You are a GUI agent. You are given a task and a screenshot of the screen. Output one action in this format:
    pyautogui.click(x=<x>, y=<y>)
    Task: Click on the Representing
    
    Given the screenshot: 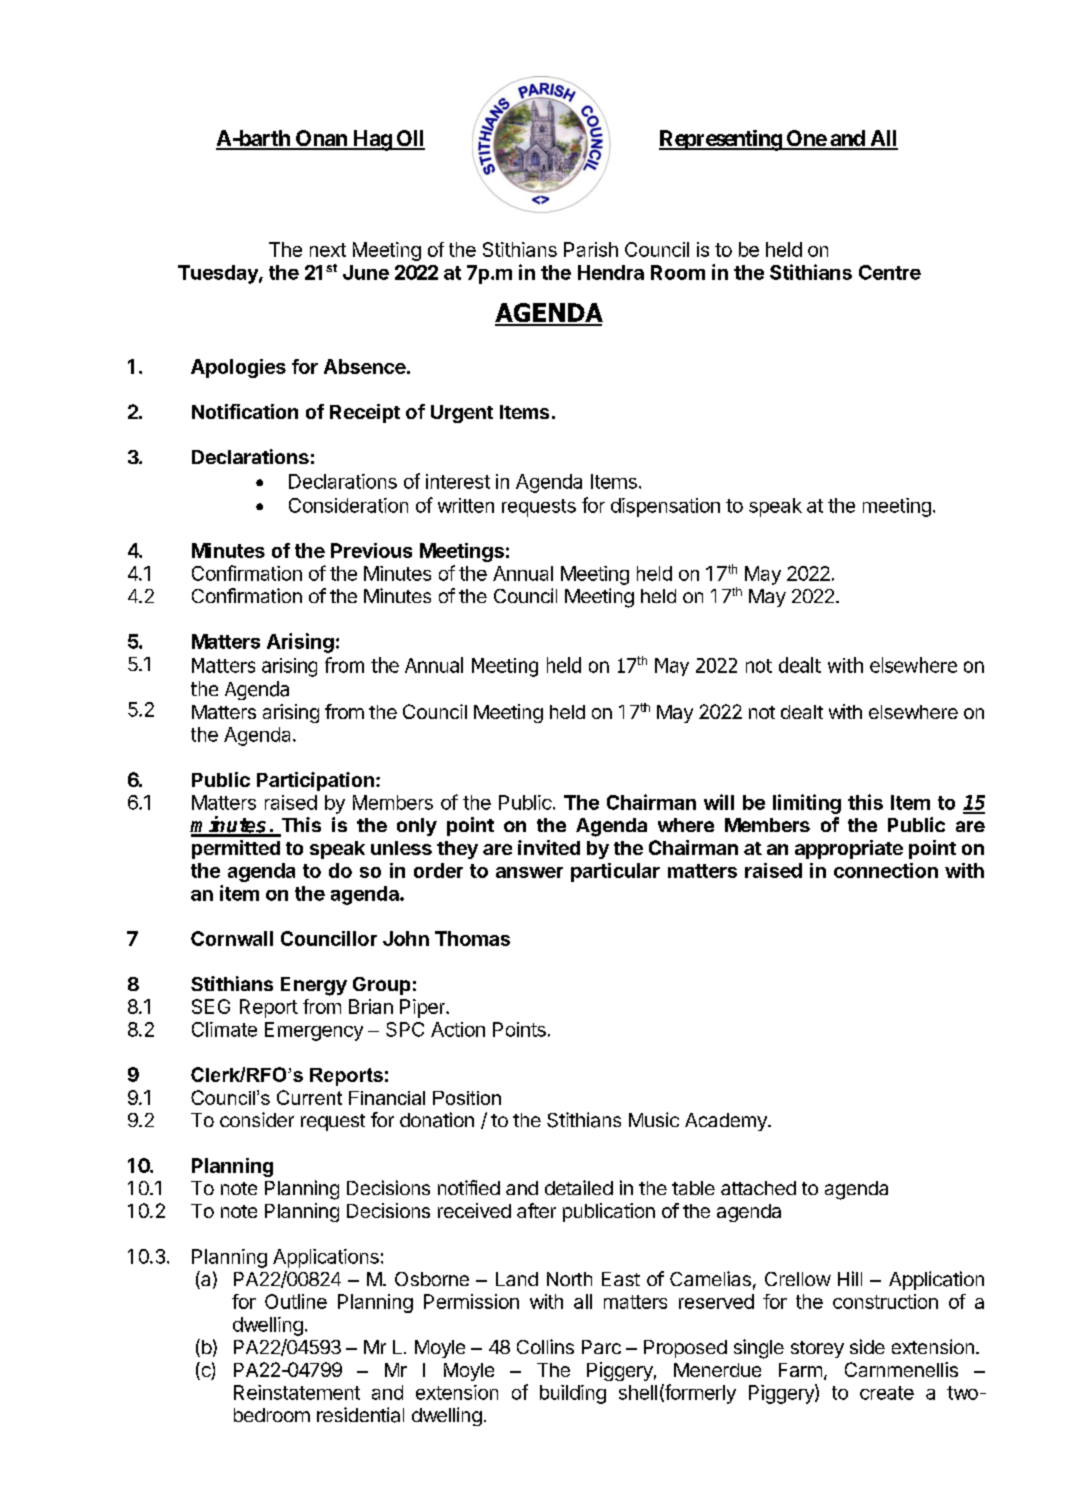 What is the action you would take?
    pyautogui.click(x=721, y=140)
